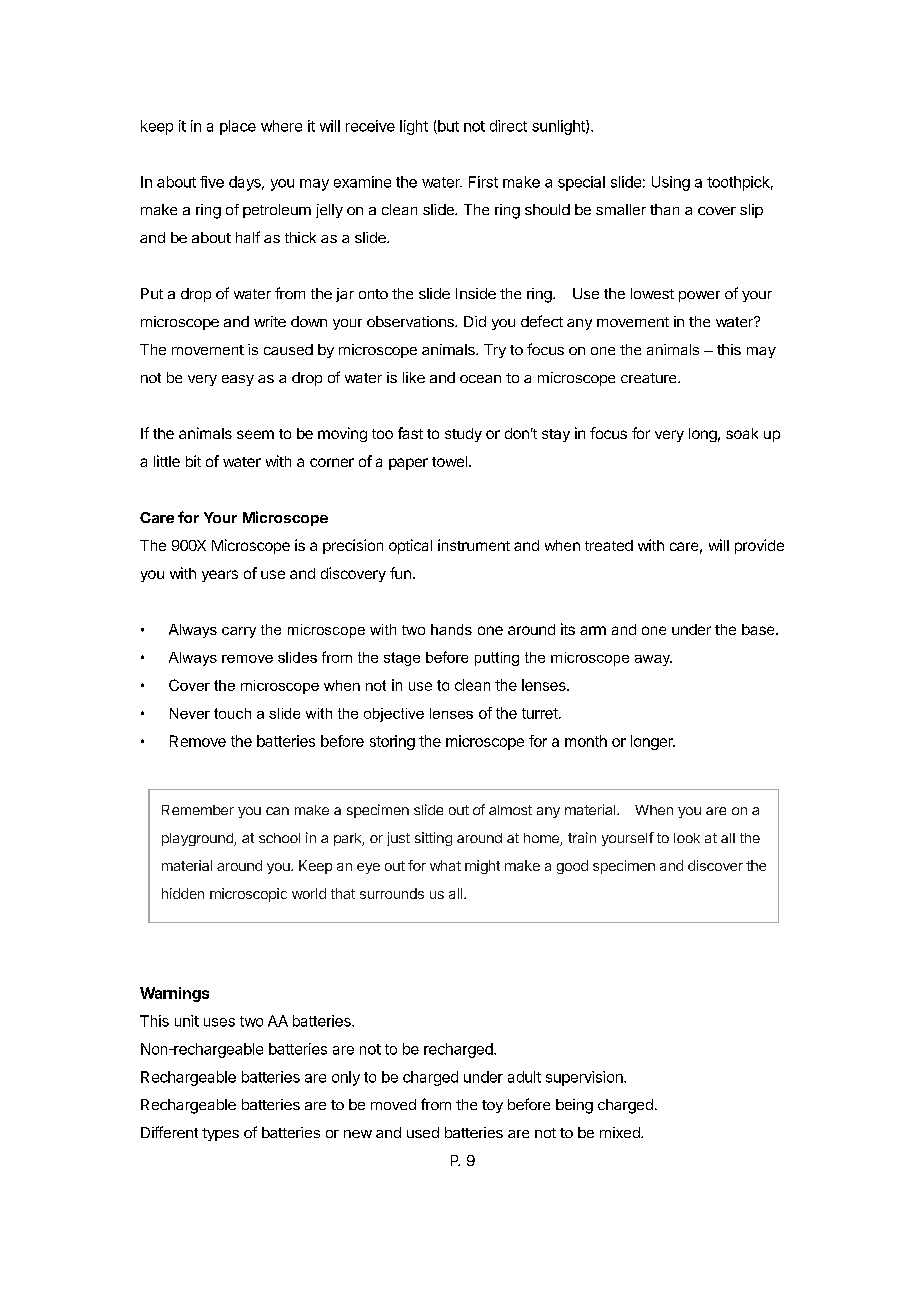 The height and width of the document is (1308, 924). Describe the element at coordinates (483, 182) in the document. I see `First` at that location.
